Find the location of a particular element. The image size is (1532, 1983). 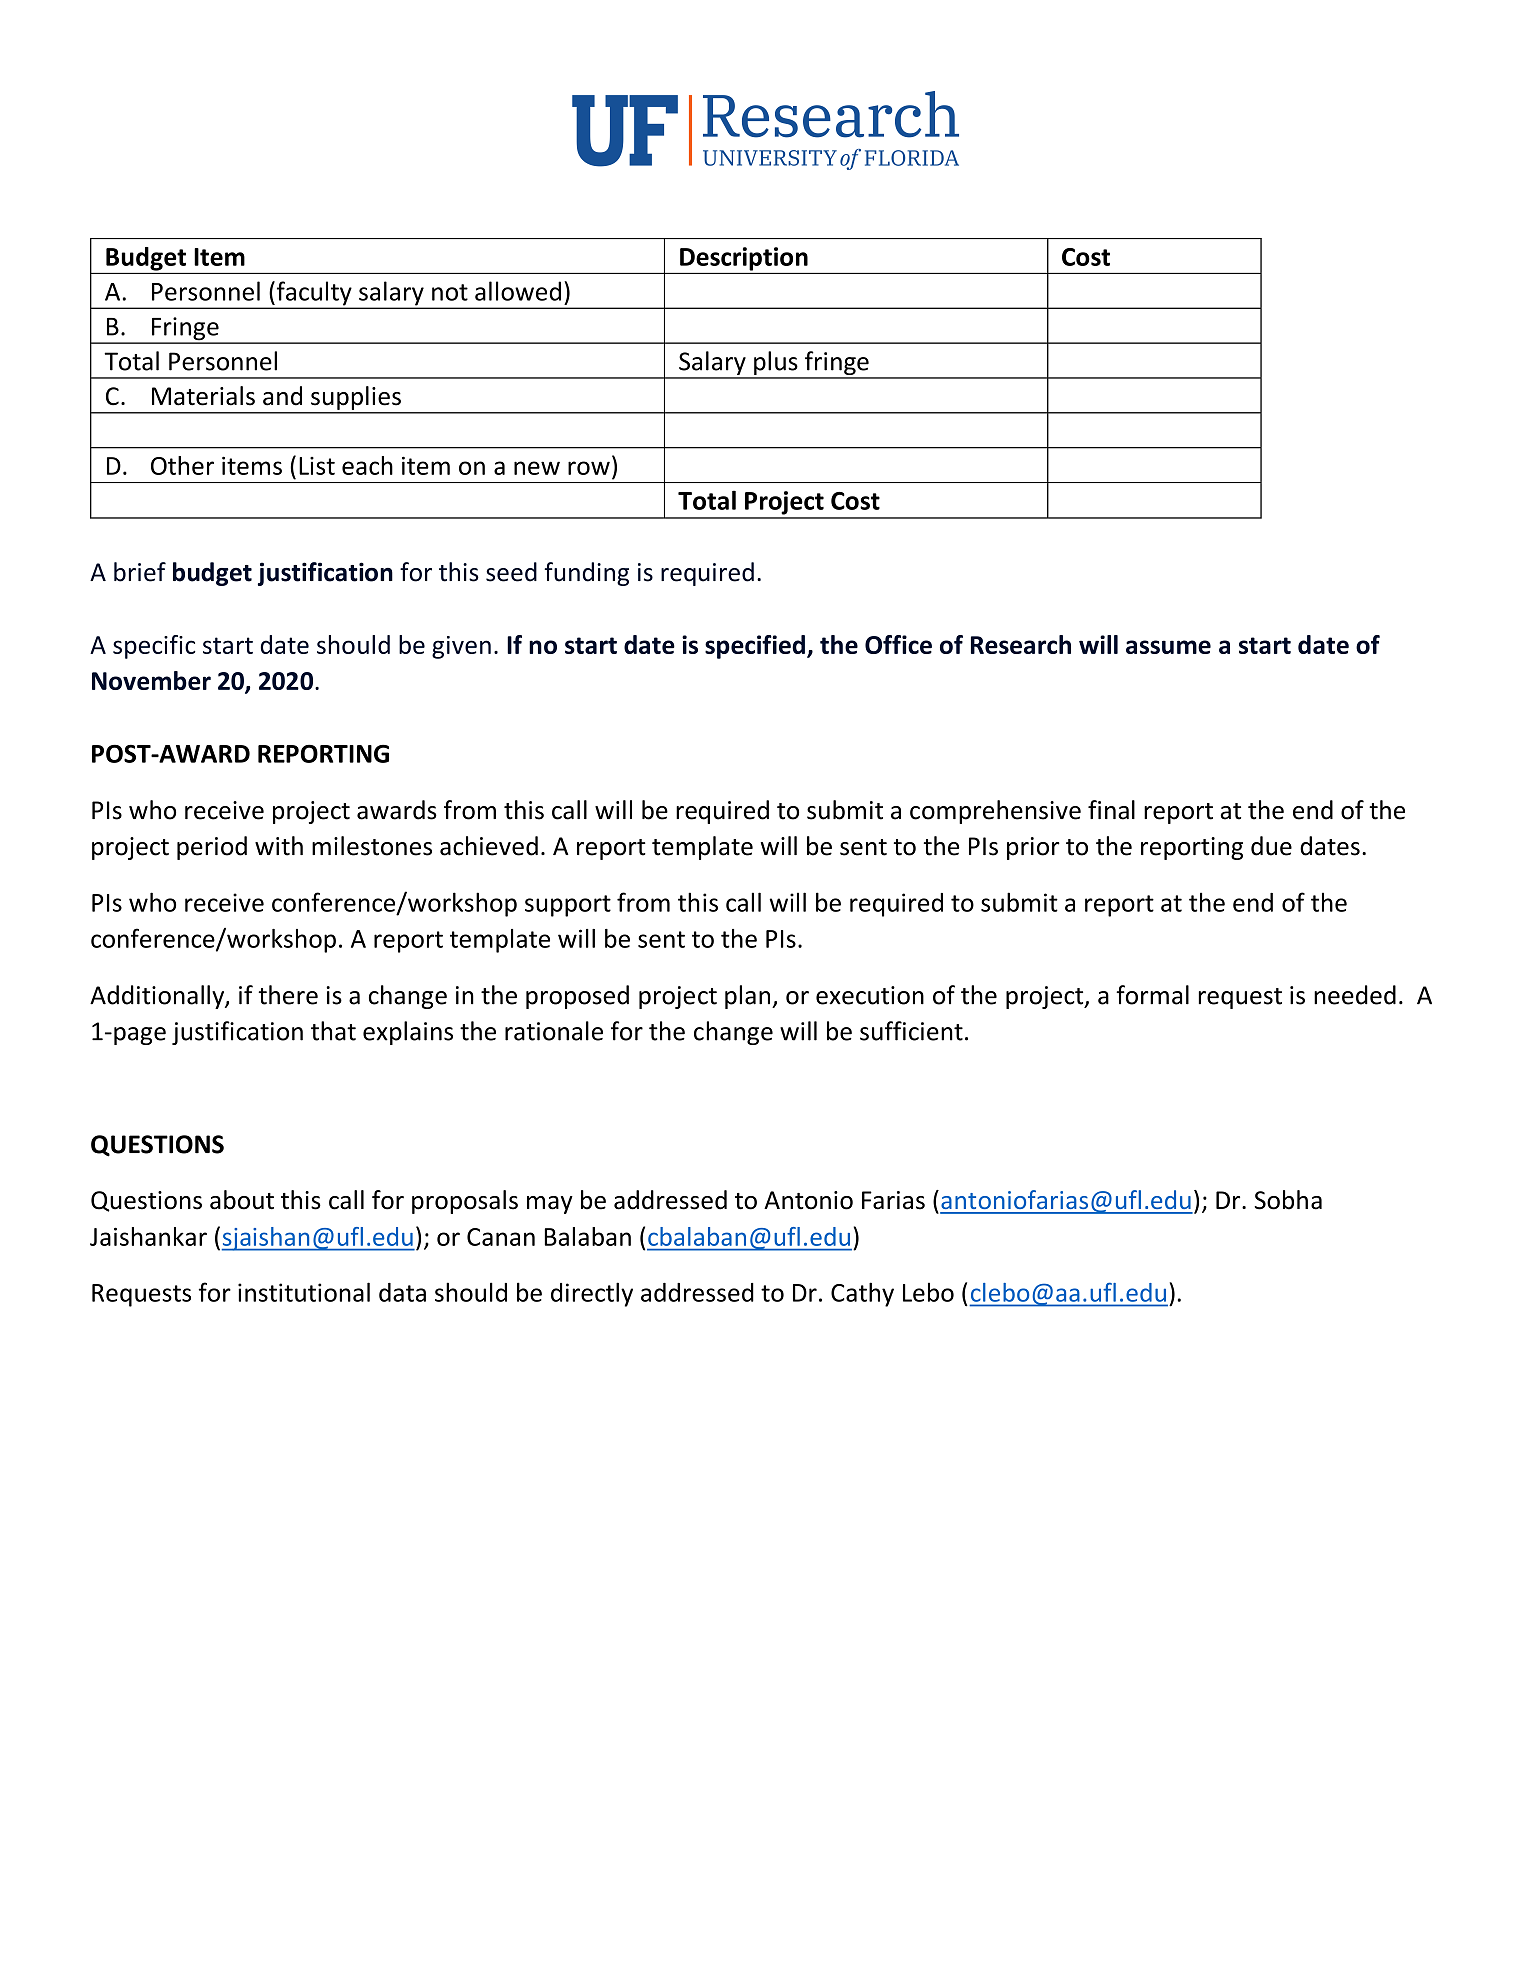

faculty is located at coordinates (314, 294).
